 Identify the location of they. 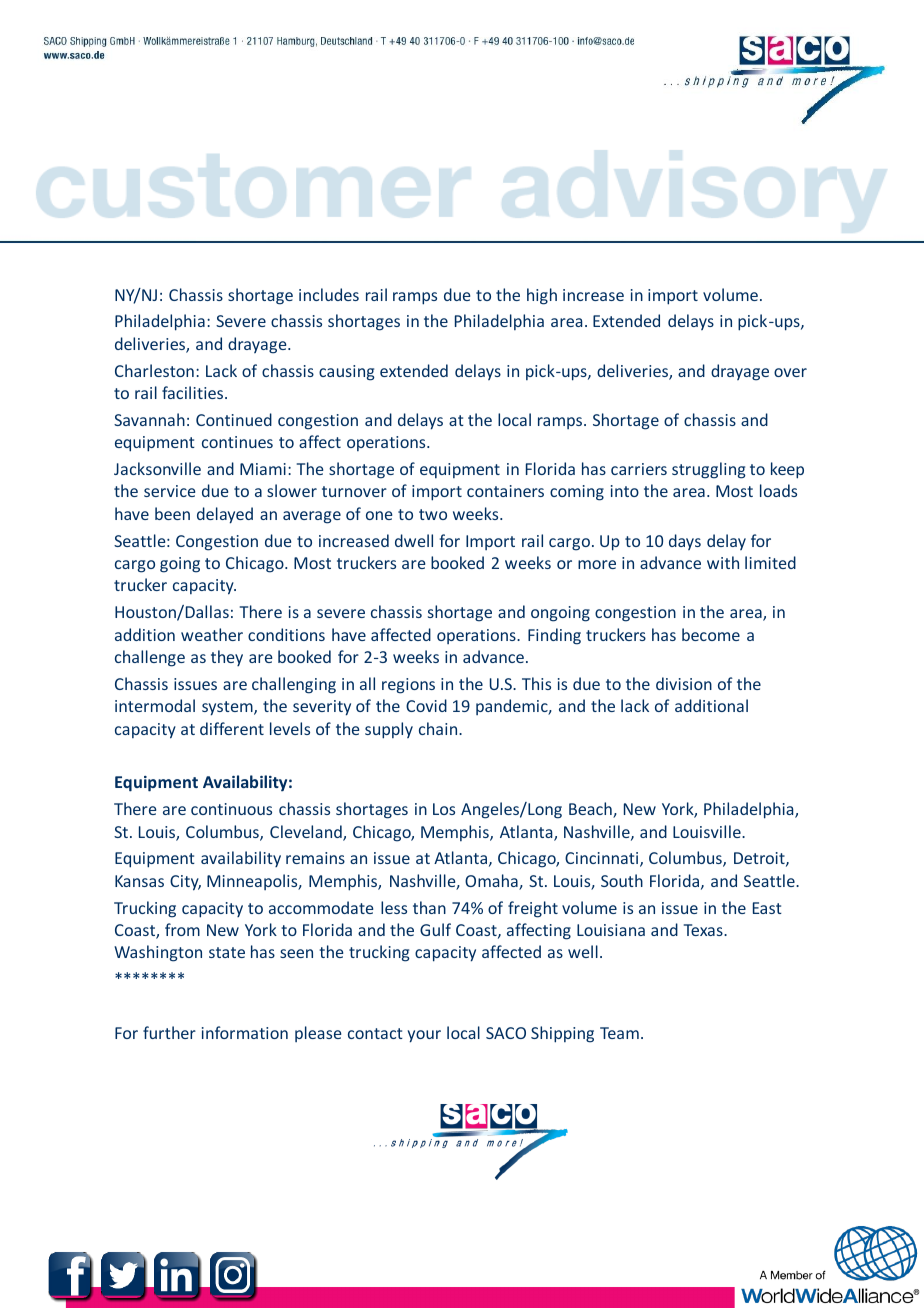
(227, 658).
